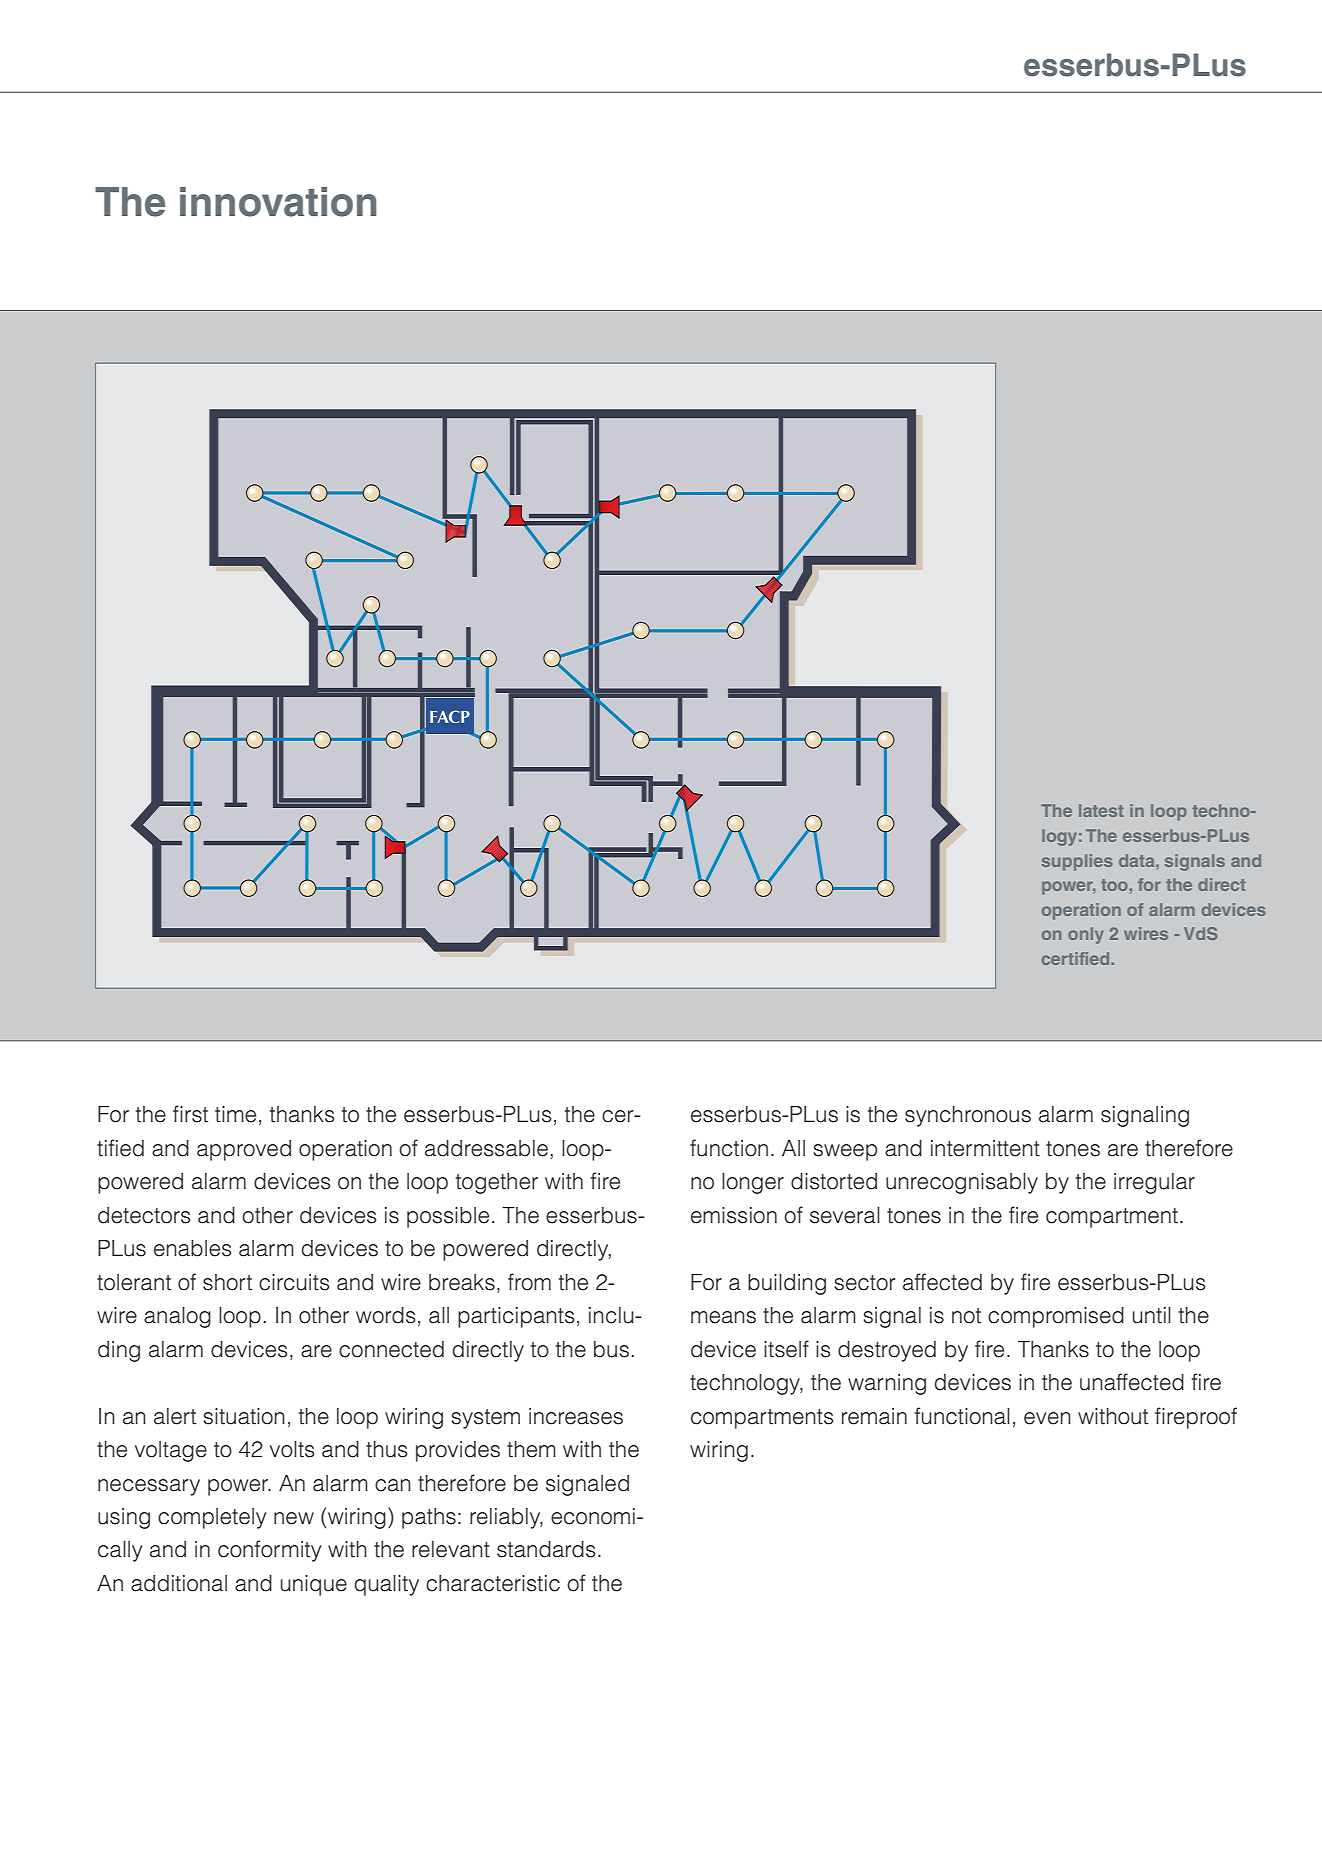  What do you see at coordinates (270, 1551) in the document?
I see `conformity` at bounding box center [270, 1551].
